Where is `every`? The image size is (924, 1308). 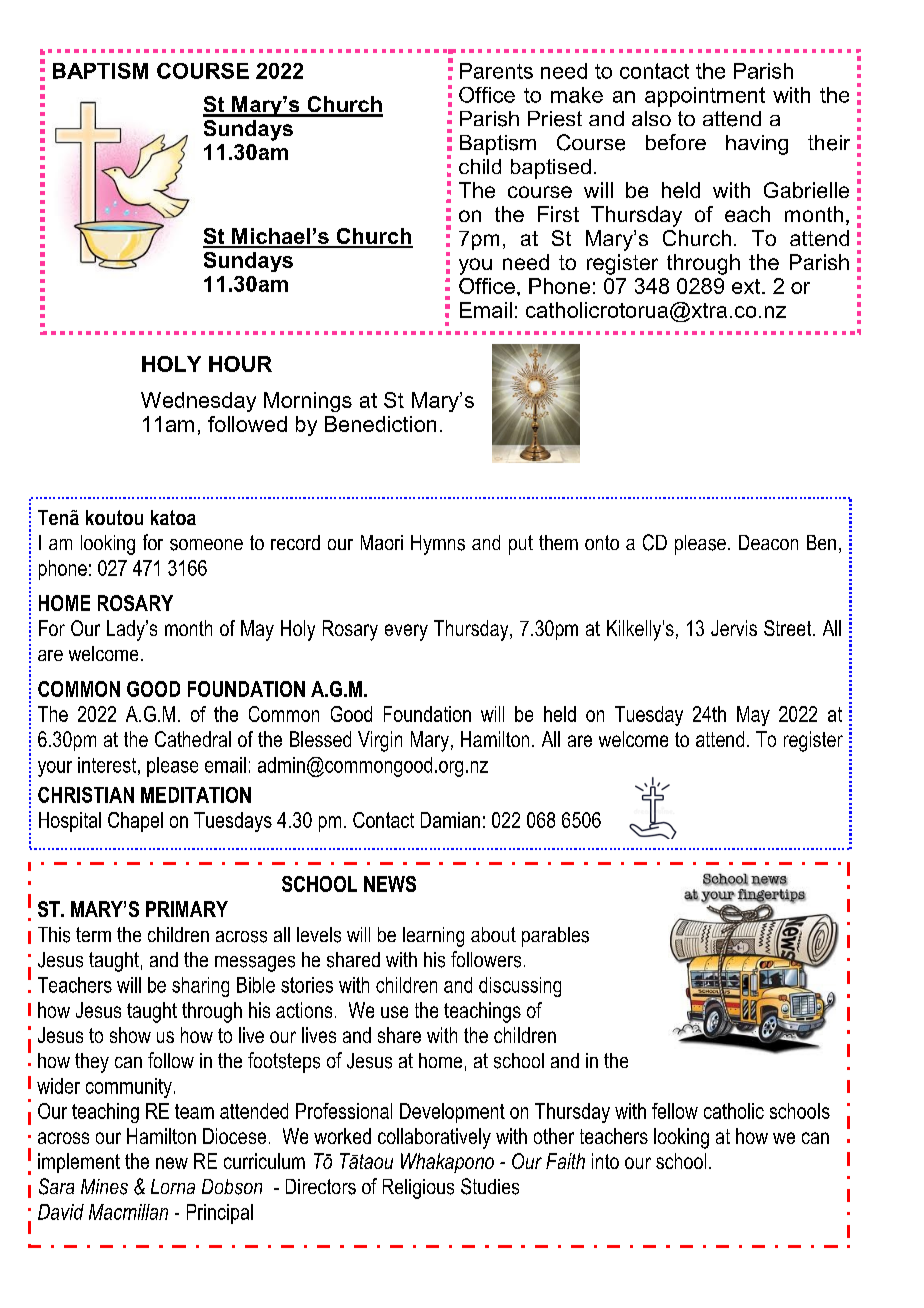 every is located at coordinates (406, 632).
